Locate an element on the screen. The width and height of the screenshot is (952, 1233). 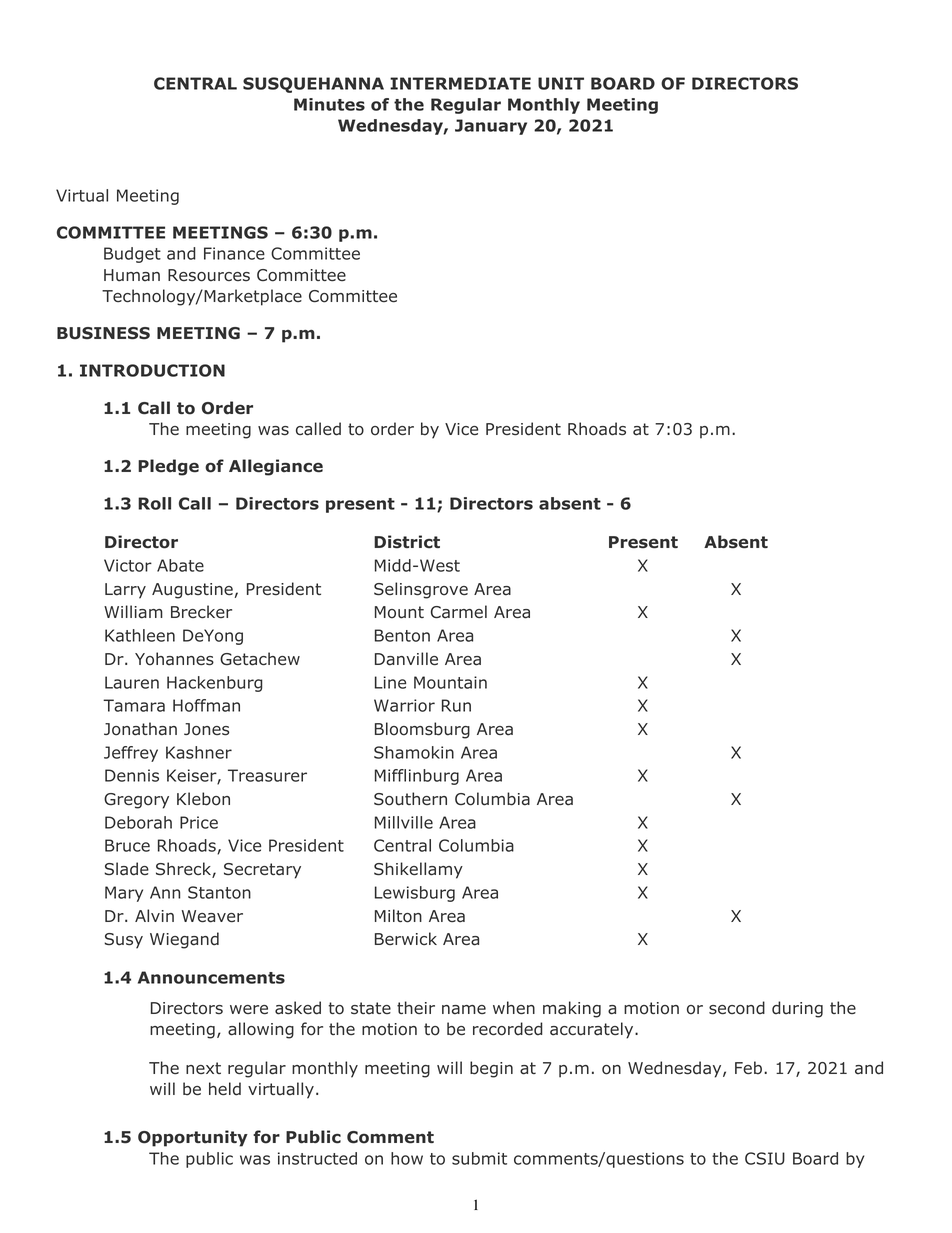
INTERMEDIATE is located at coordinates (460, 83).
